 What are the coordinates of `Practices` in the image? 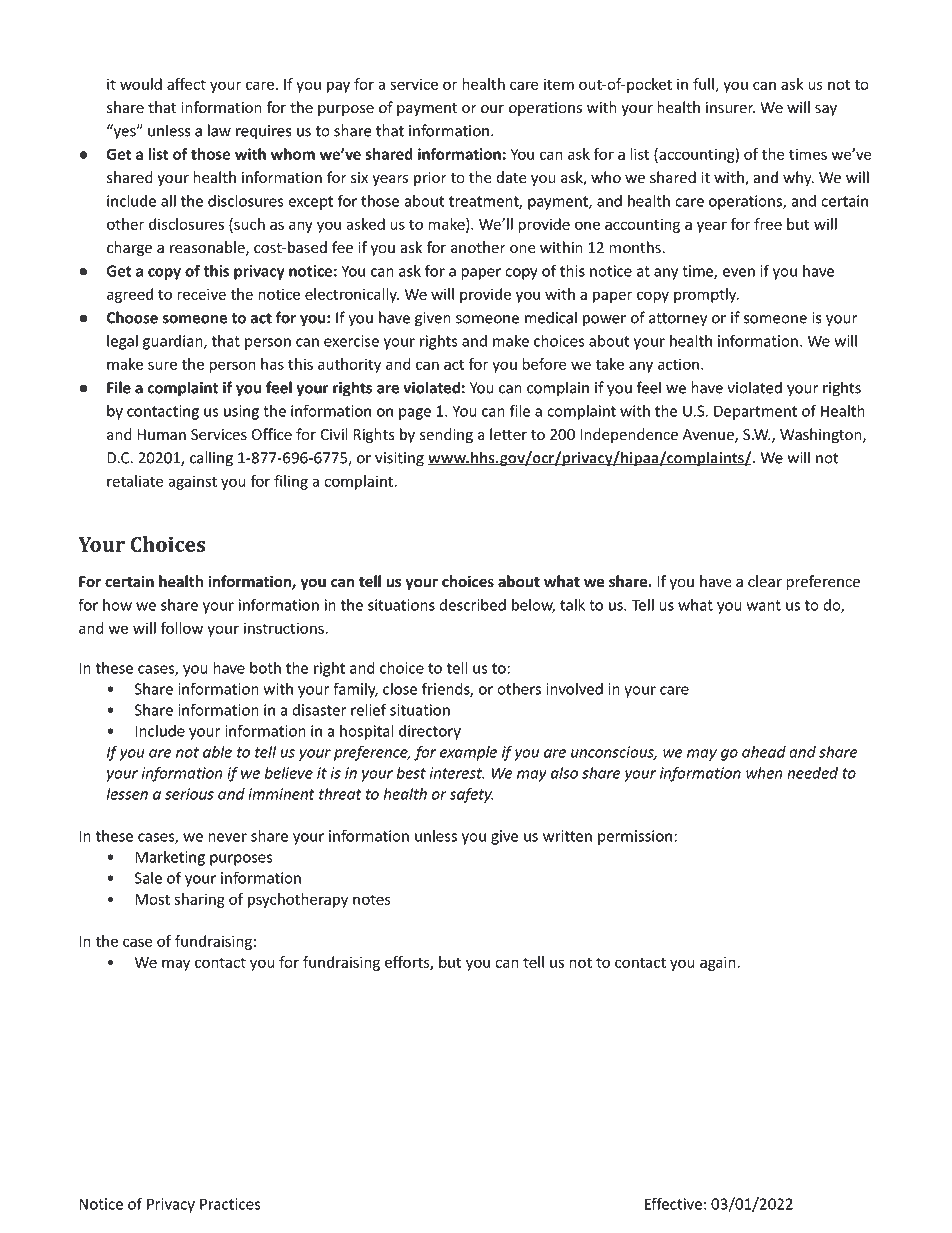 It's located at (230, 1204).
